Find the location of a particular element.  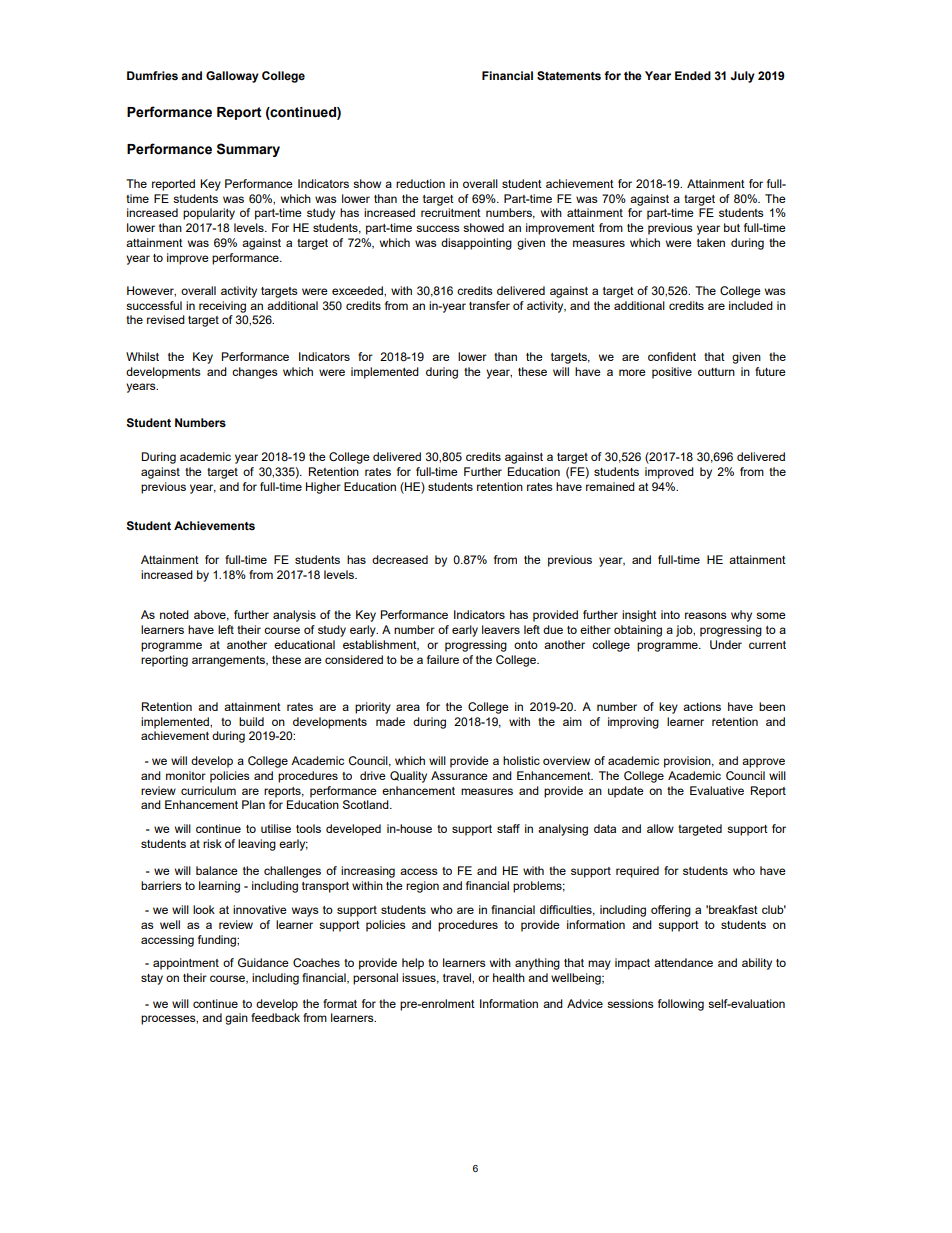

appointment is located at coordinates (186, 964).
